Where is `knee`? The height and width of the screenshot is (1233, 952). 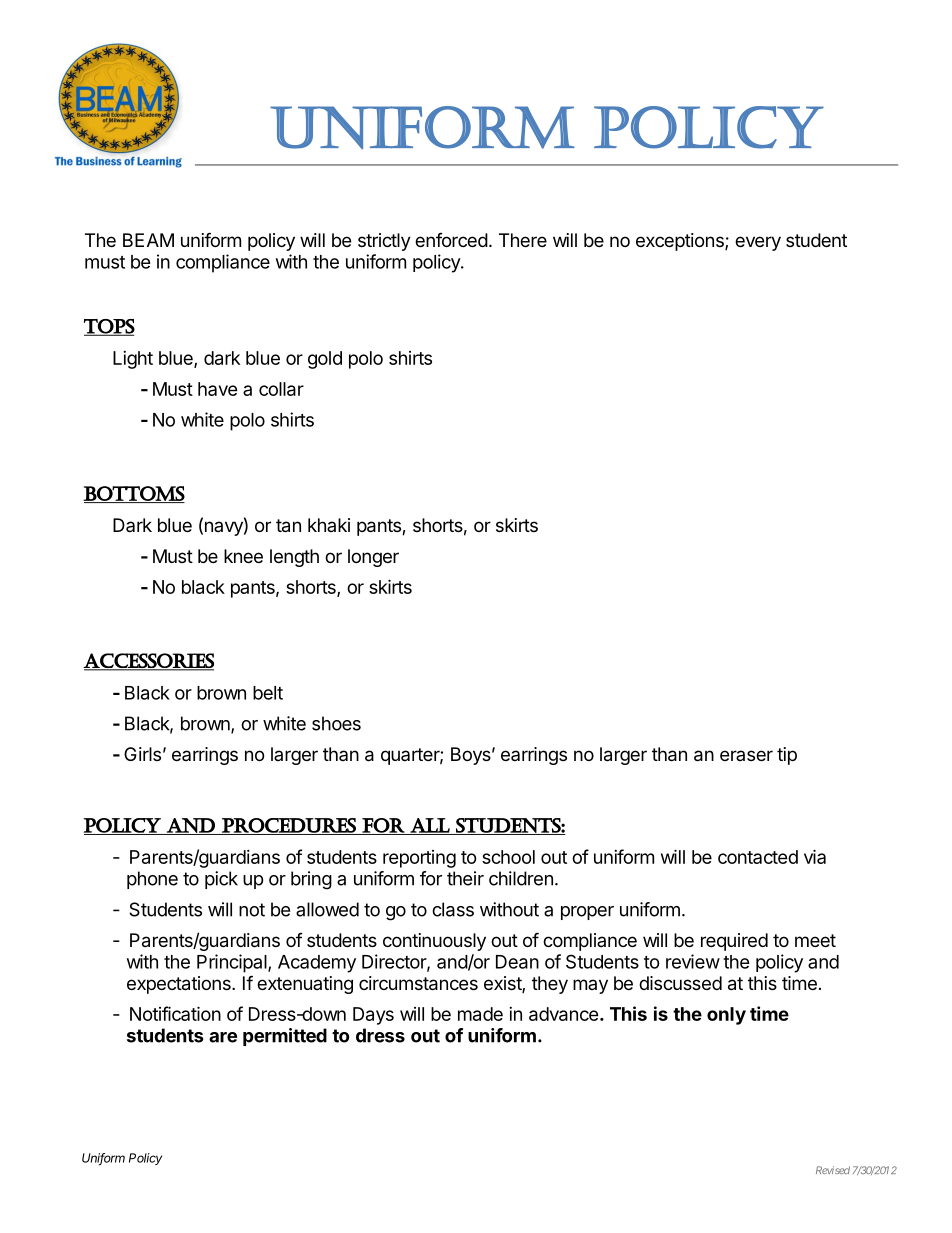 knee is located at coordinates (243, 556).
